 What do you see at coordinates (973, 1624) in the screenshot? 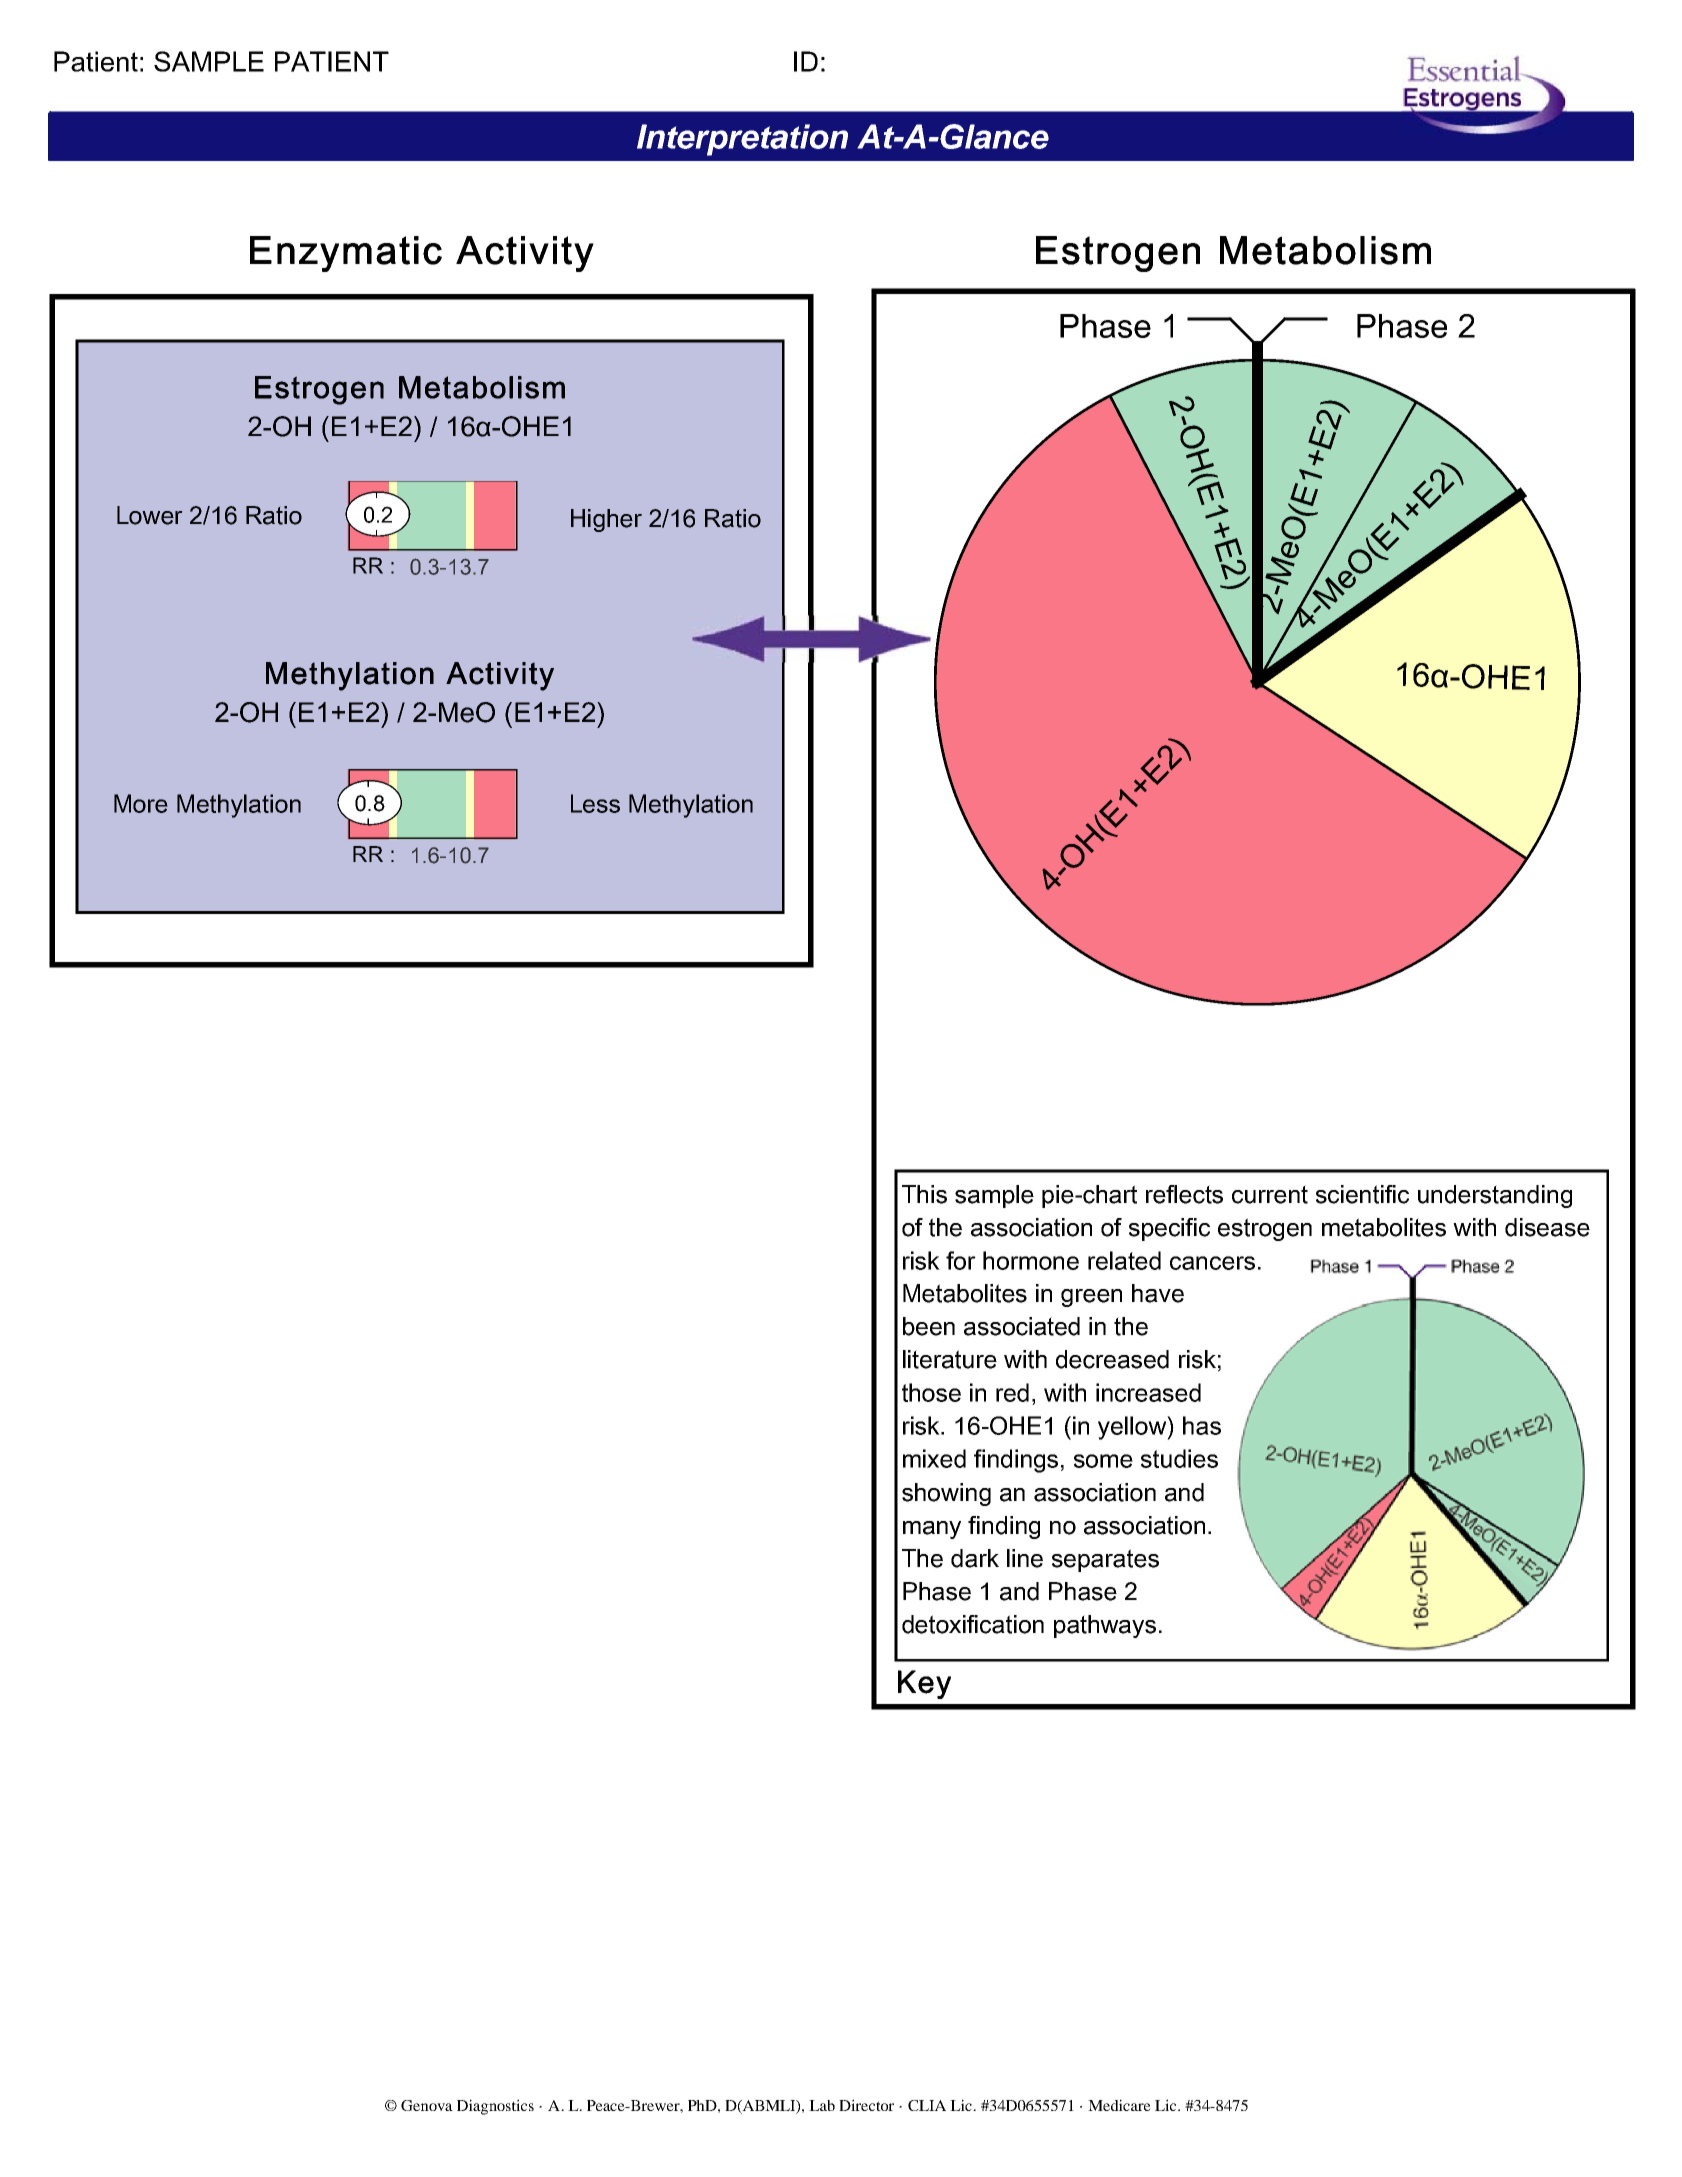
I see `detoxification` at bounding box center [973, 1624].
